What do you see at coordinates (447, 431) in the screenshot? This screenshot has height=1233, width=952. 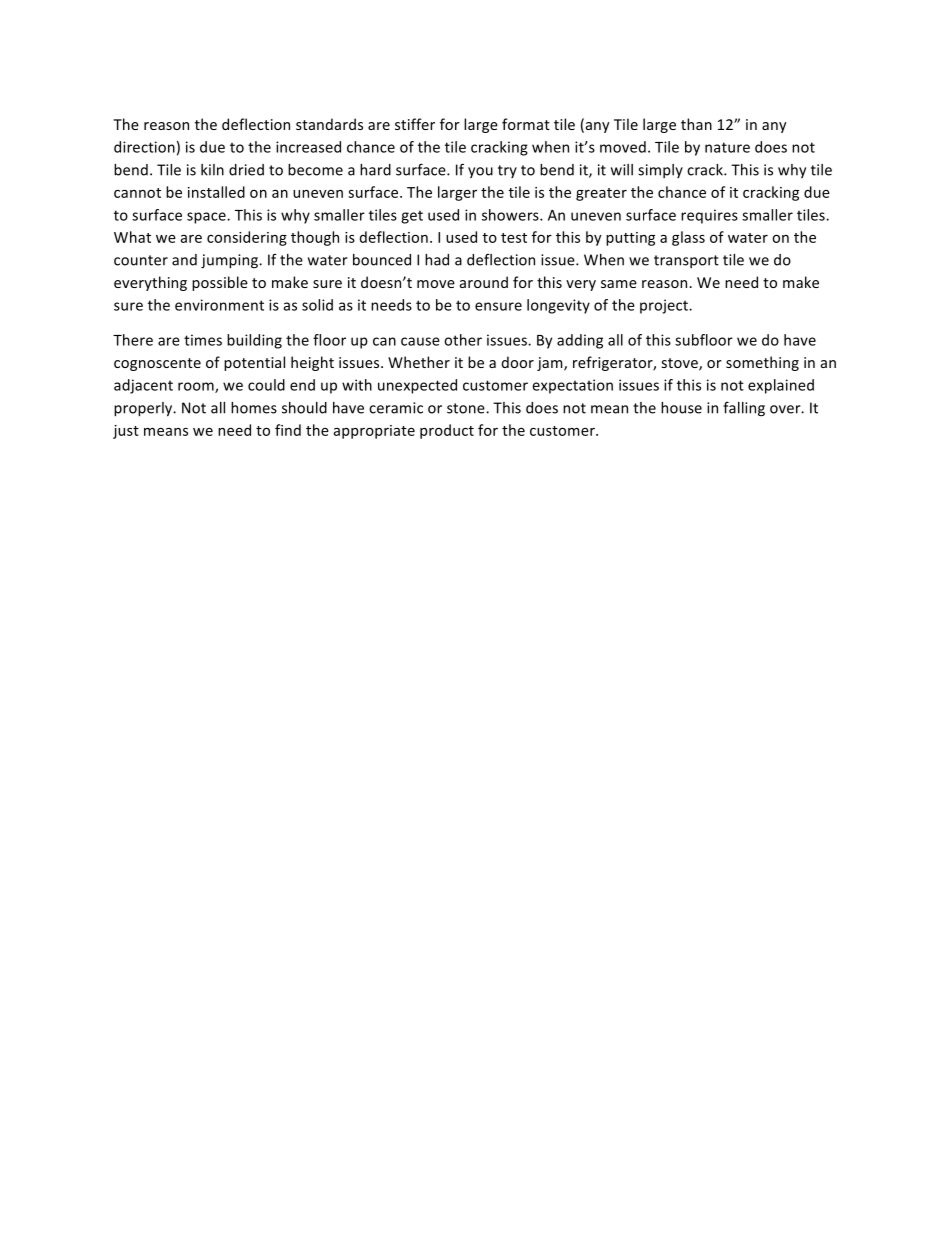 I see `product` at bounding box center [447, 431].
